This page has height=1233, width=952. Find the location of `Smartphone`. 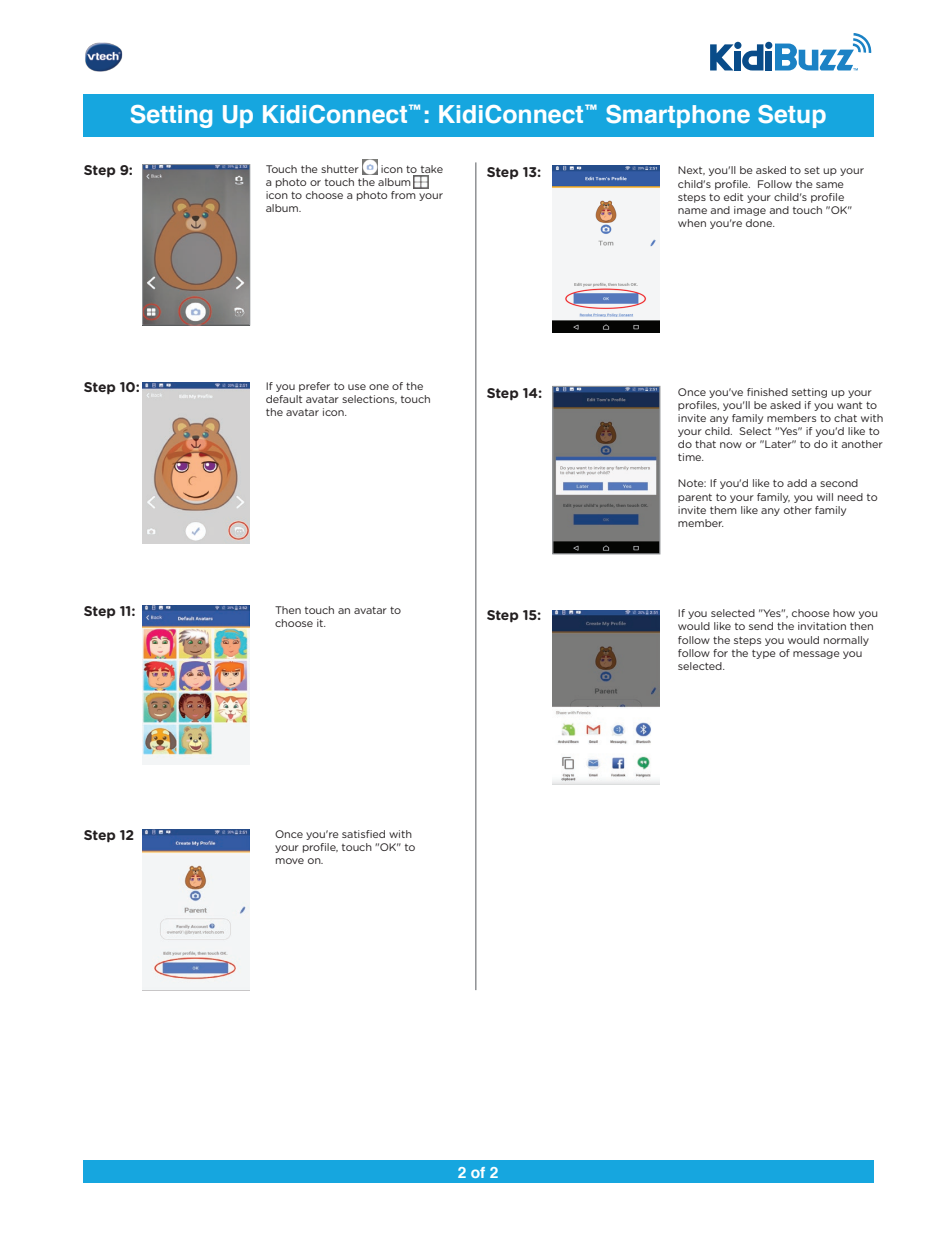

Smartphone is located at coordinates (678, 116).
